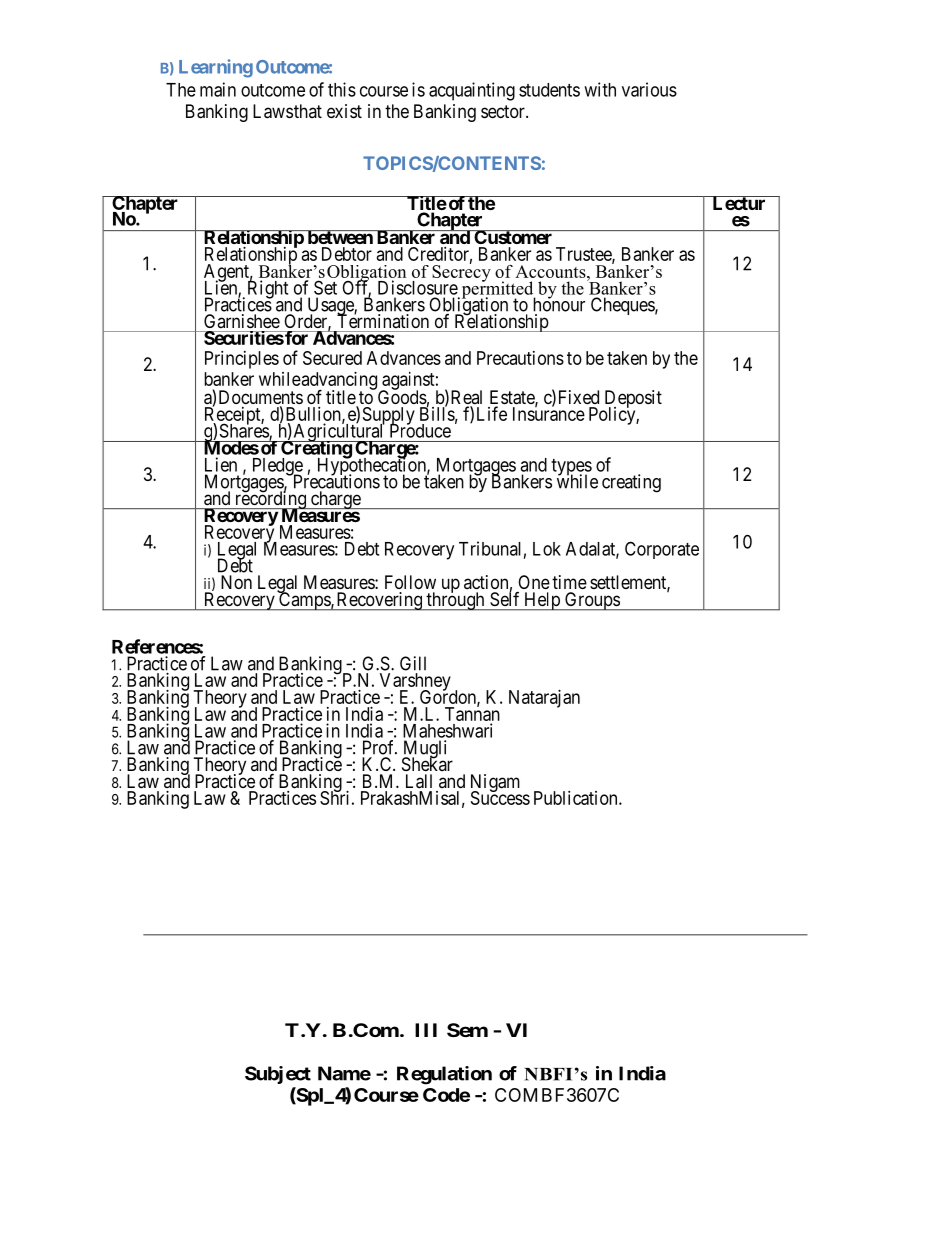 This image has width=952, height=1233. What do you see at coordinates (633, 400) in the image?
I see `Deposit` at bounding box center [633, 400].
